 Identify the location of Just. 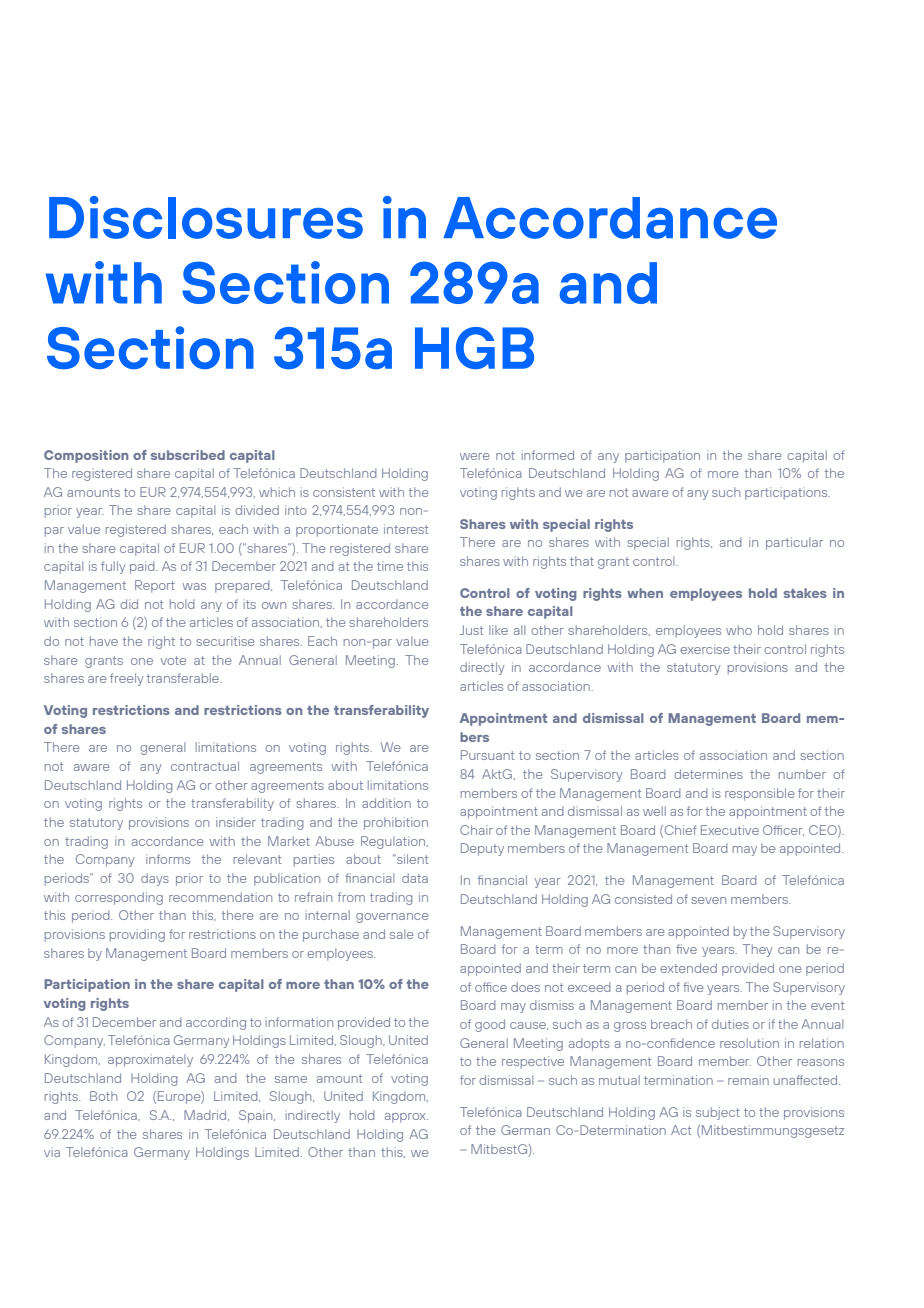
(471, 630).
